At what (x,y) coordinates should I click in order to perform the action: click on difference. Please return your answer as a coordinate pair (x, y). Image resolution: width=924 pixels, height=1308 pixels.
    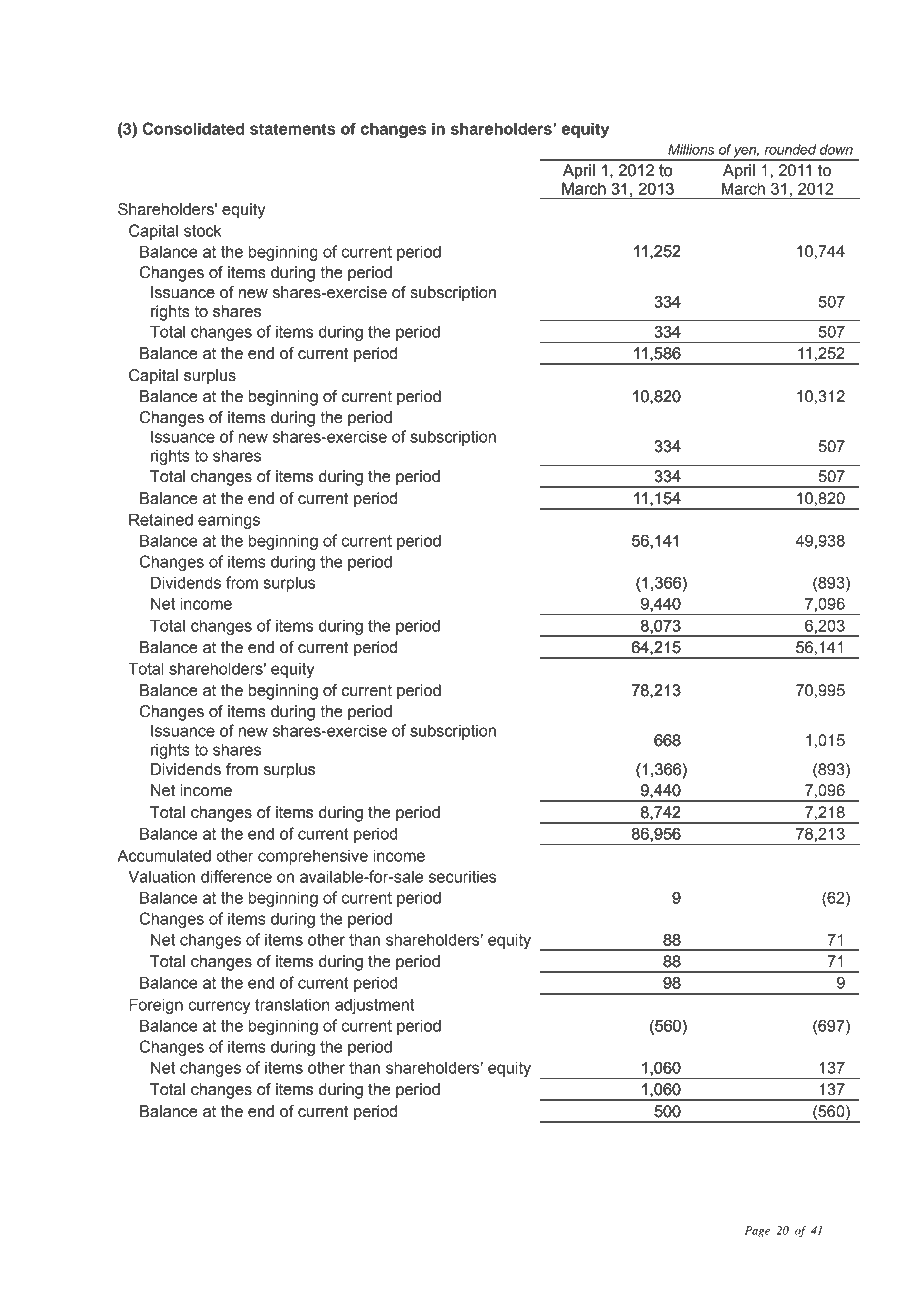
    Looking at the image, I should click on (236, 876).
